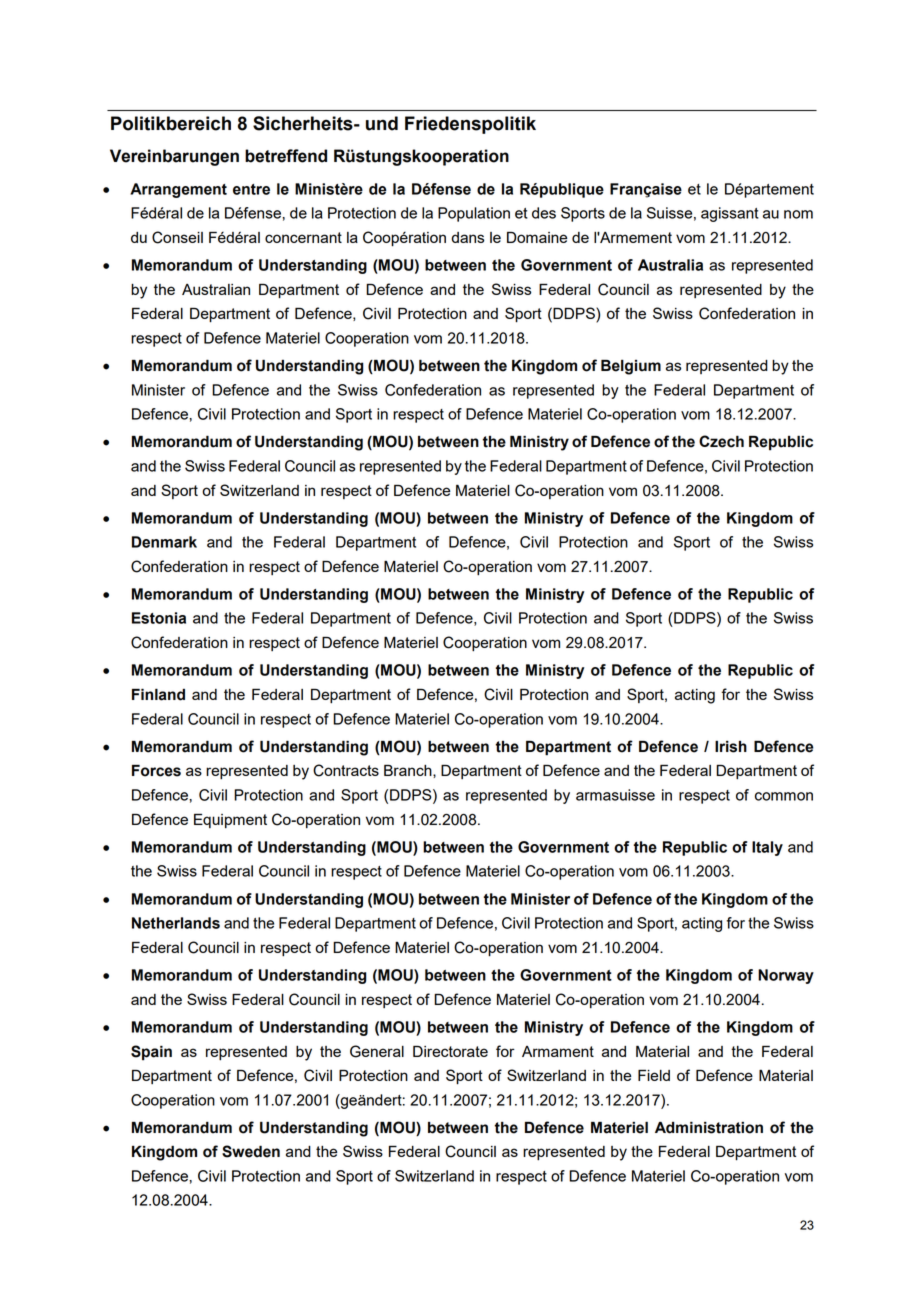  What do you see at coordinates (558, 1051) in the image?
I see `Armament` at bounding box center [558, 1051].
